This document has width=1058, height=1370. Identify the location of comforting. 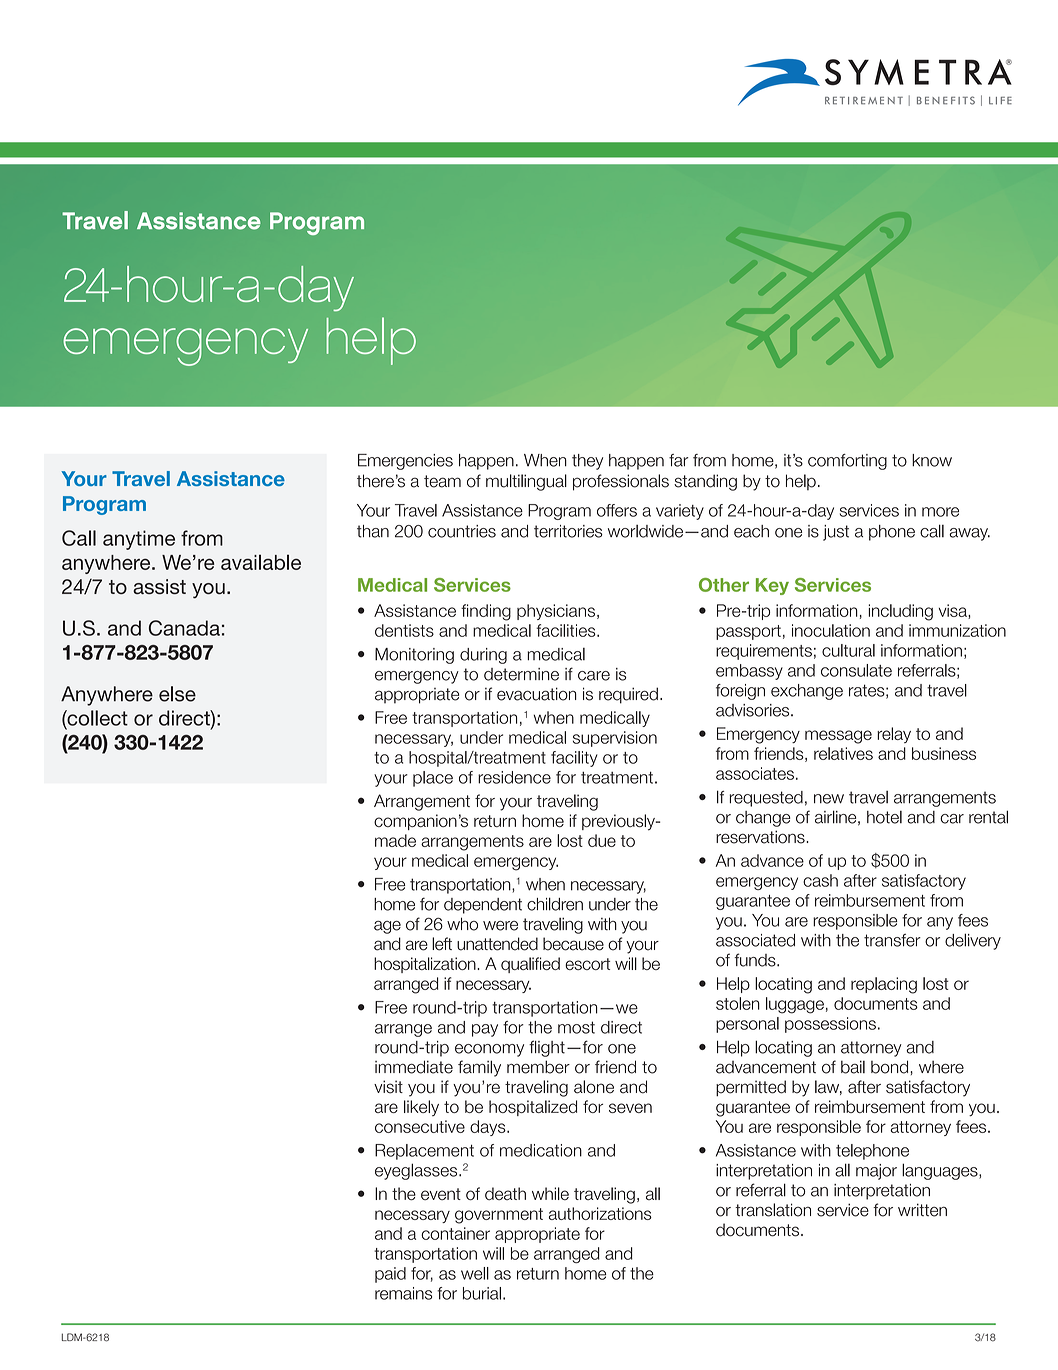
(847, 462).
